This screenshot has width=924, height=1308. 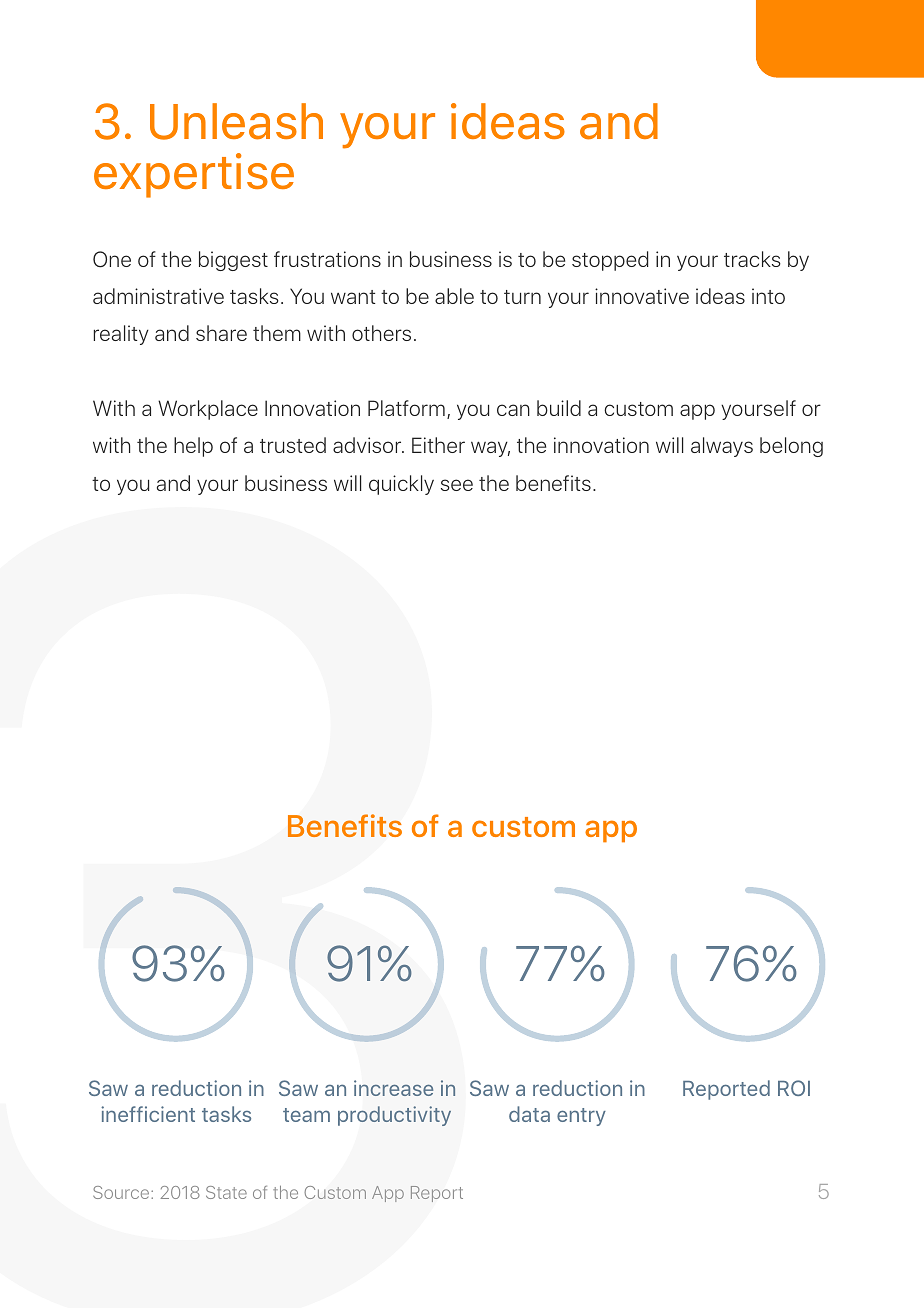 I want to click on State, so click(x=226, y=1192).
